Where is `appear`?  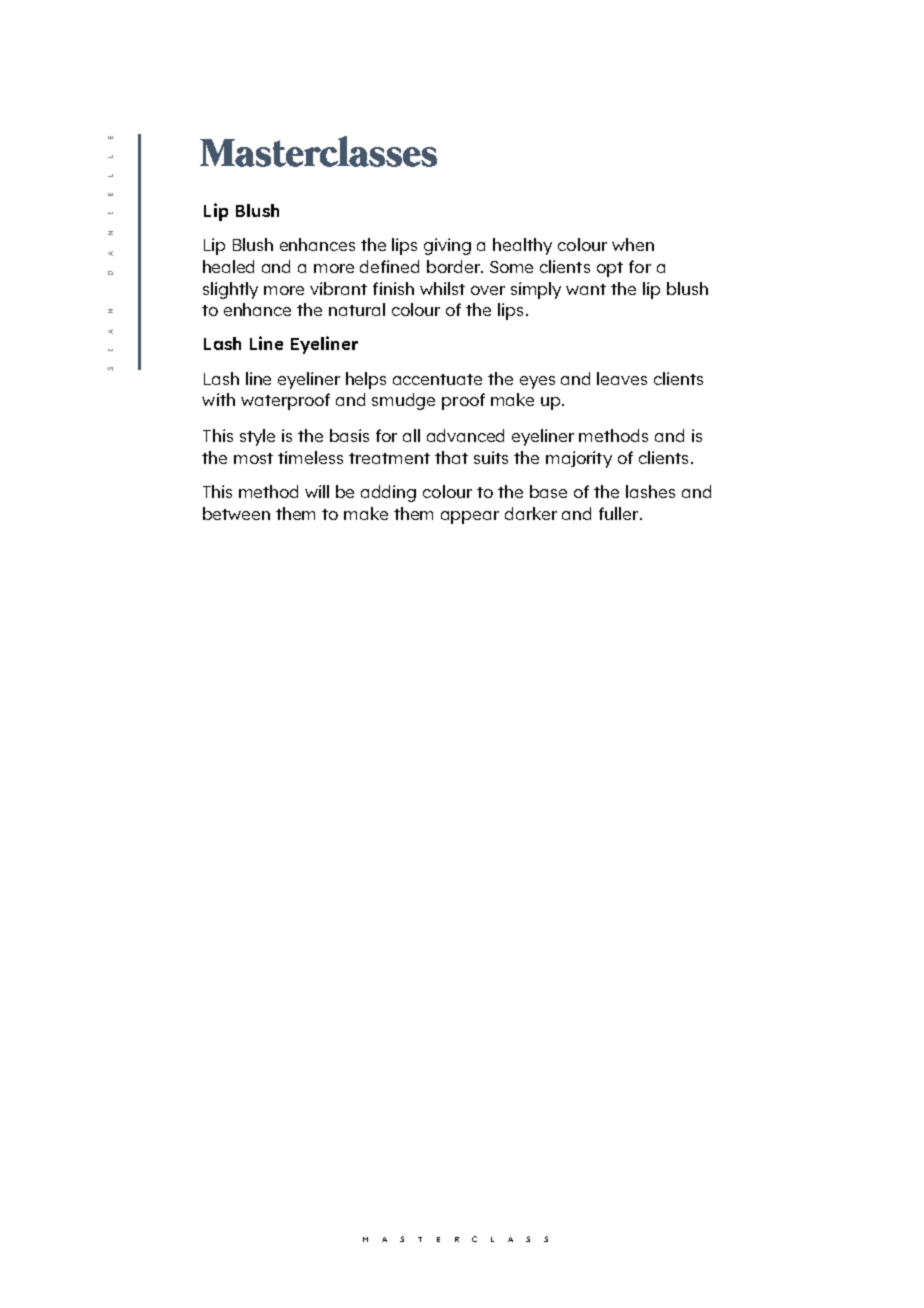 appear is located at coordinates (470, 517).
